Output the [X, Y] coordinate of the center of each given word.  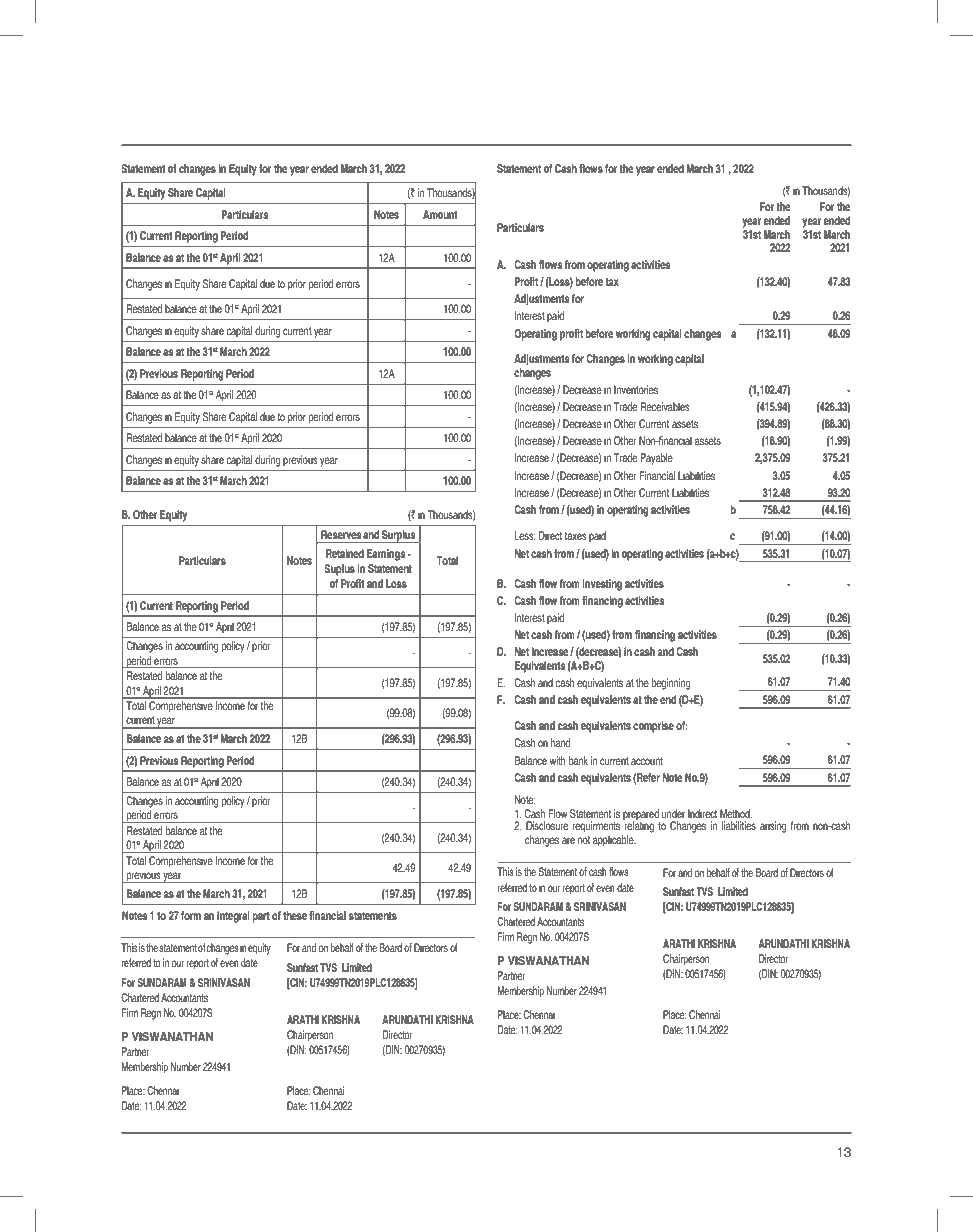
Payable [656, 459]
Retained [345, 553]
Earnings [386, 555]
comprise [653, 727]
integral [233, 917]
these [295, 915]
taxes [576, 536]
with [558, 760]
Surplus [399, 536]
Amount [440, 214]
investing [602, 585]
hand [561, 742]
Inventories [636, 389]
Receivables [665, 406]
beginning [671, 684]
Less [525, 535]
